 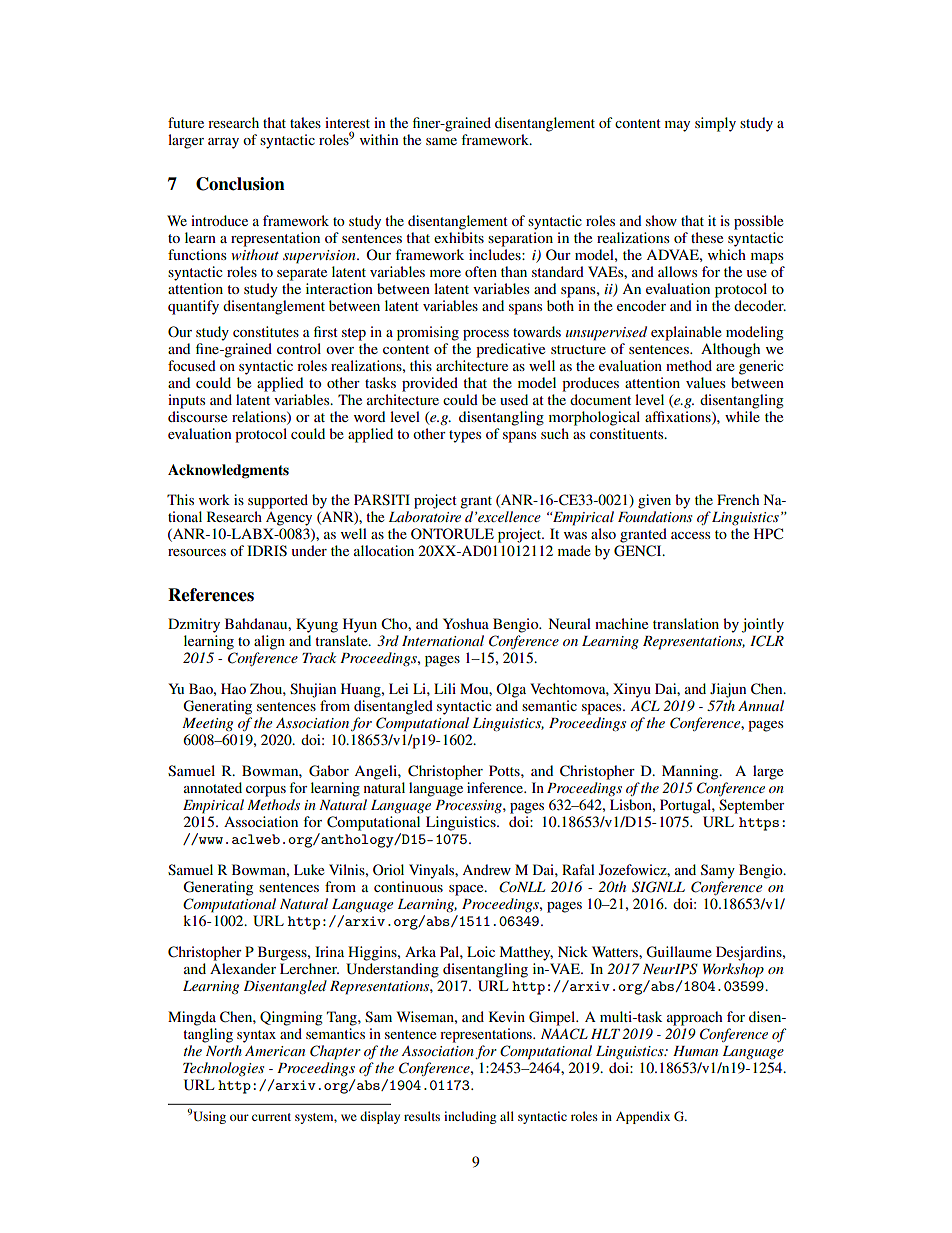 What do you see at coordinates (691, 772) in the screenshot?
I see `Manning` at bounding box center [691, 772].
